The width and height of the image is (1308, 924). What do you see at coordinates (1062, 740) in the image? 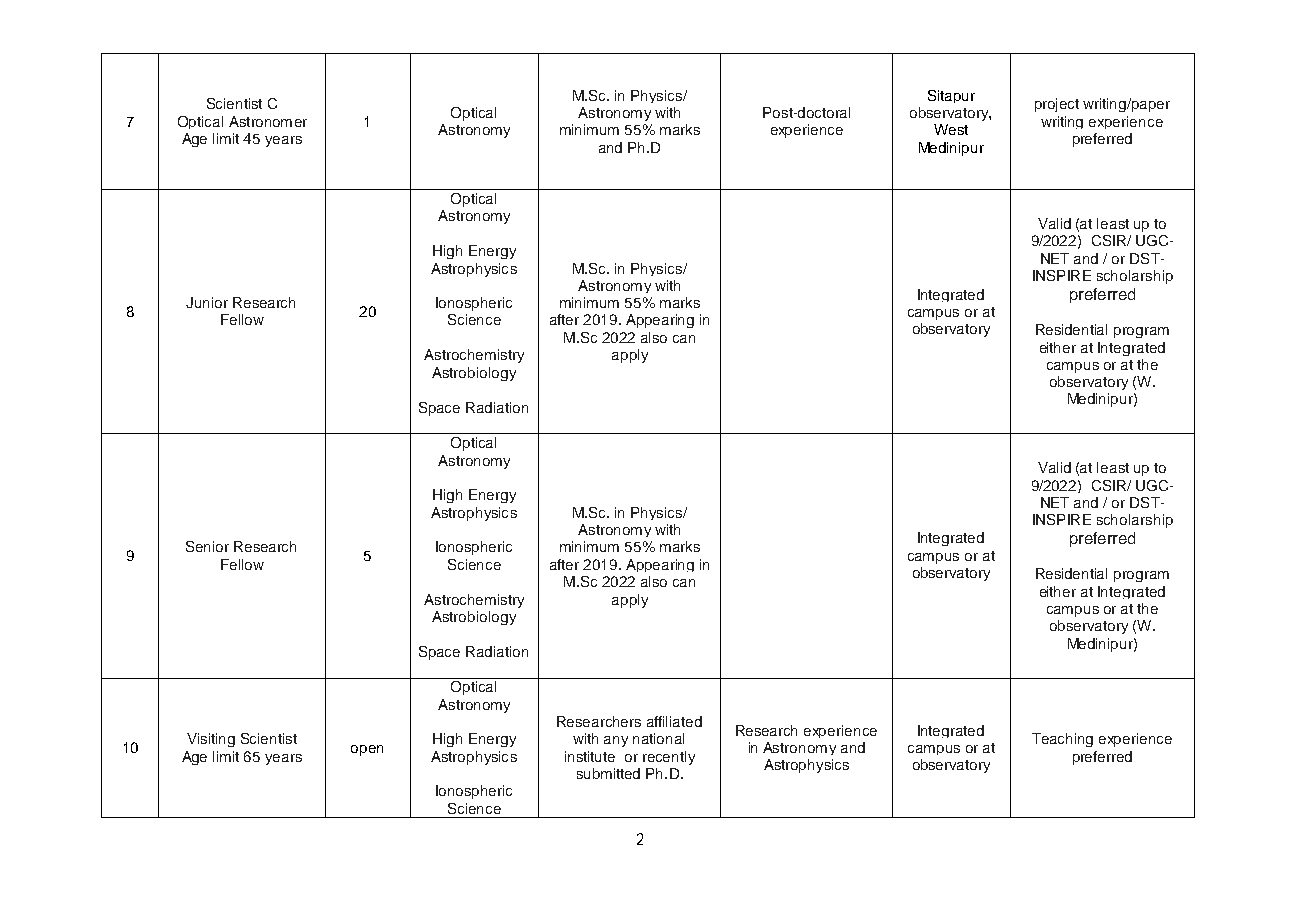
I see `Teaching` at bounding box center [1062, 740].
